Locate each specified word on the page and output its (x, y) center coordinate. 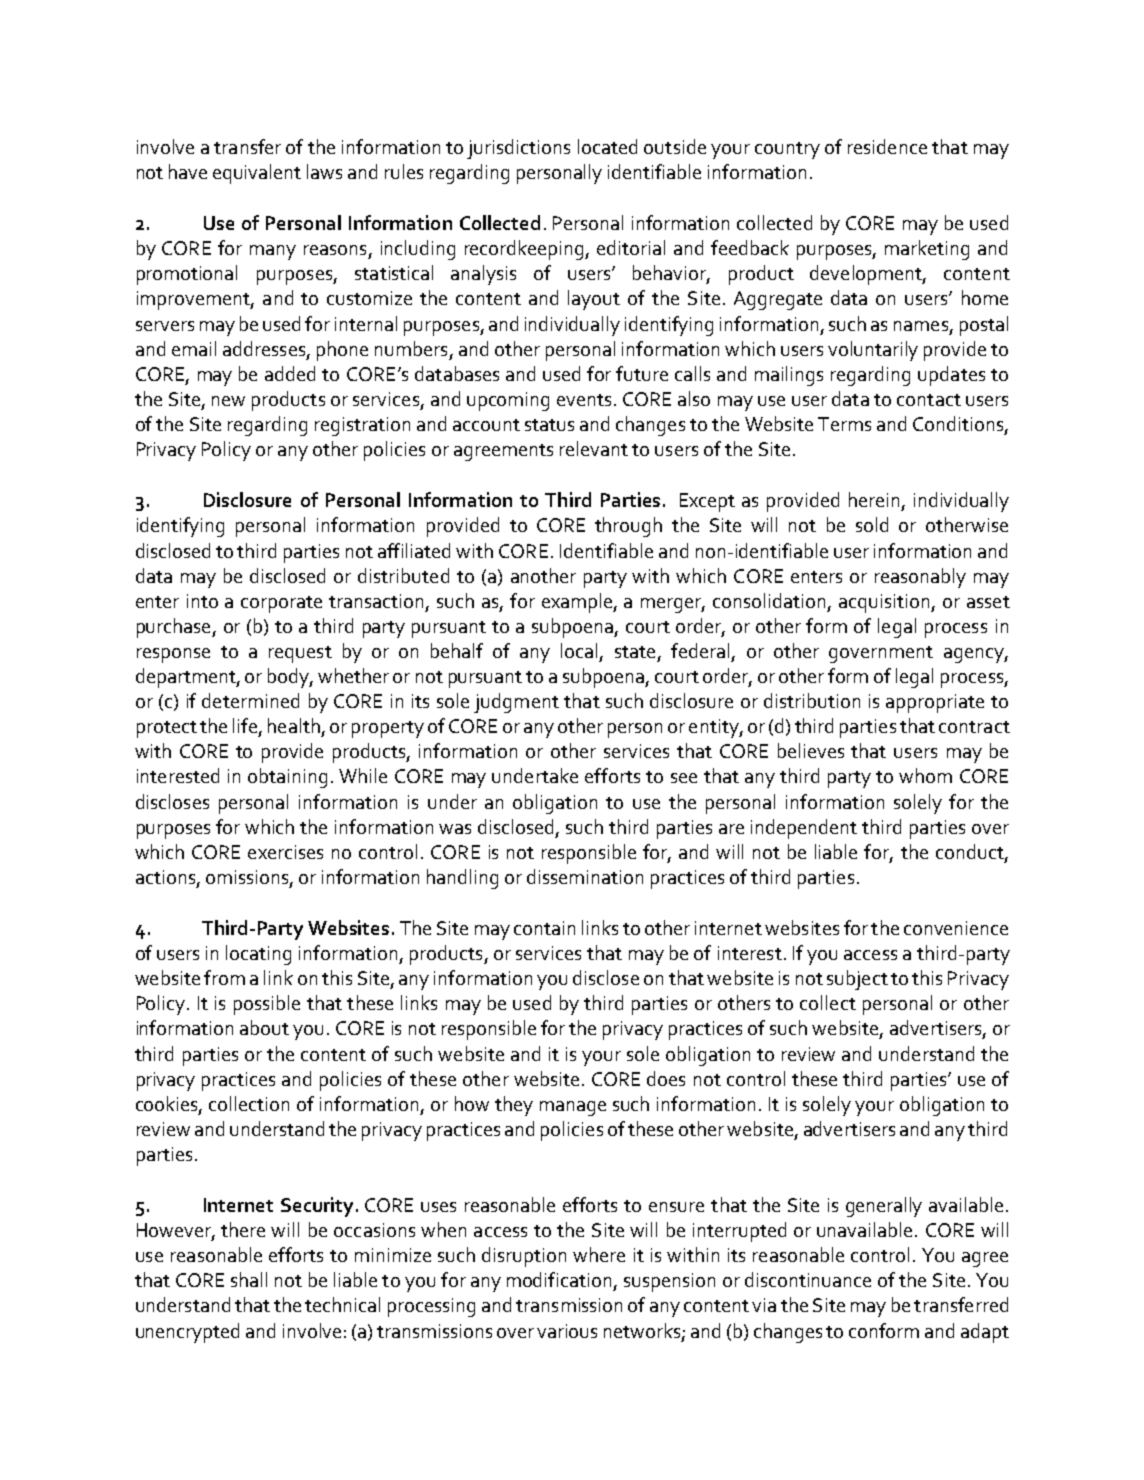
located (607, 146)
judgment (516, 703)
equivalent (257, 174)
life (245, 725)
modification (559, 1279)
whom (925, 775)
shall (249, 1279)
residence (887, 146)
